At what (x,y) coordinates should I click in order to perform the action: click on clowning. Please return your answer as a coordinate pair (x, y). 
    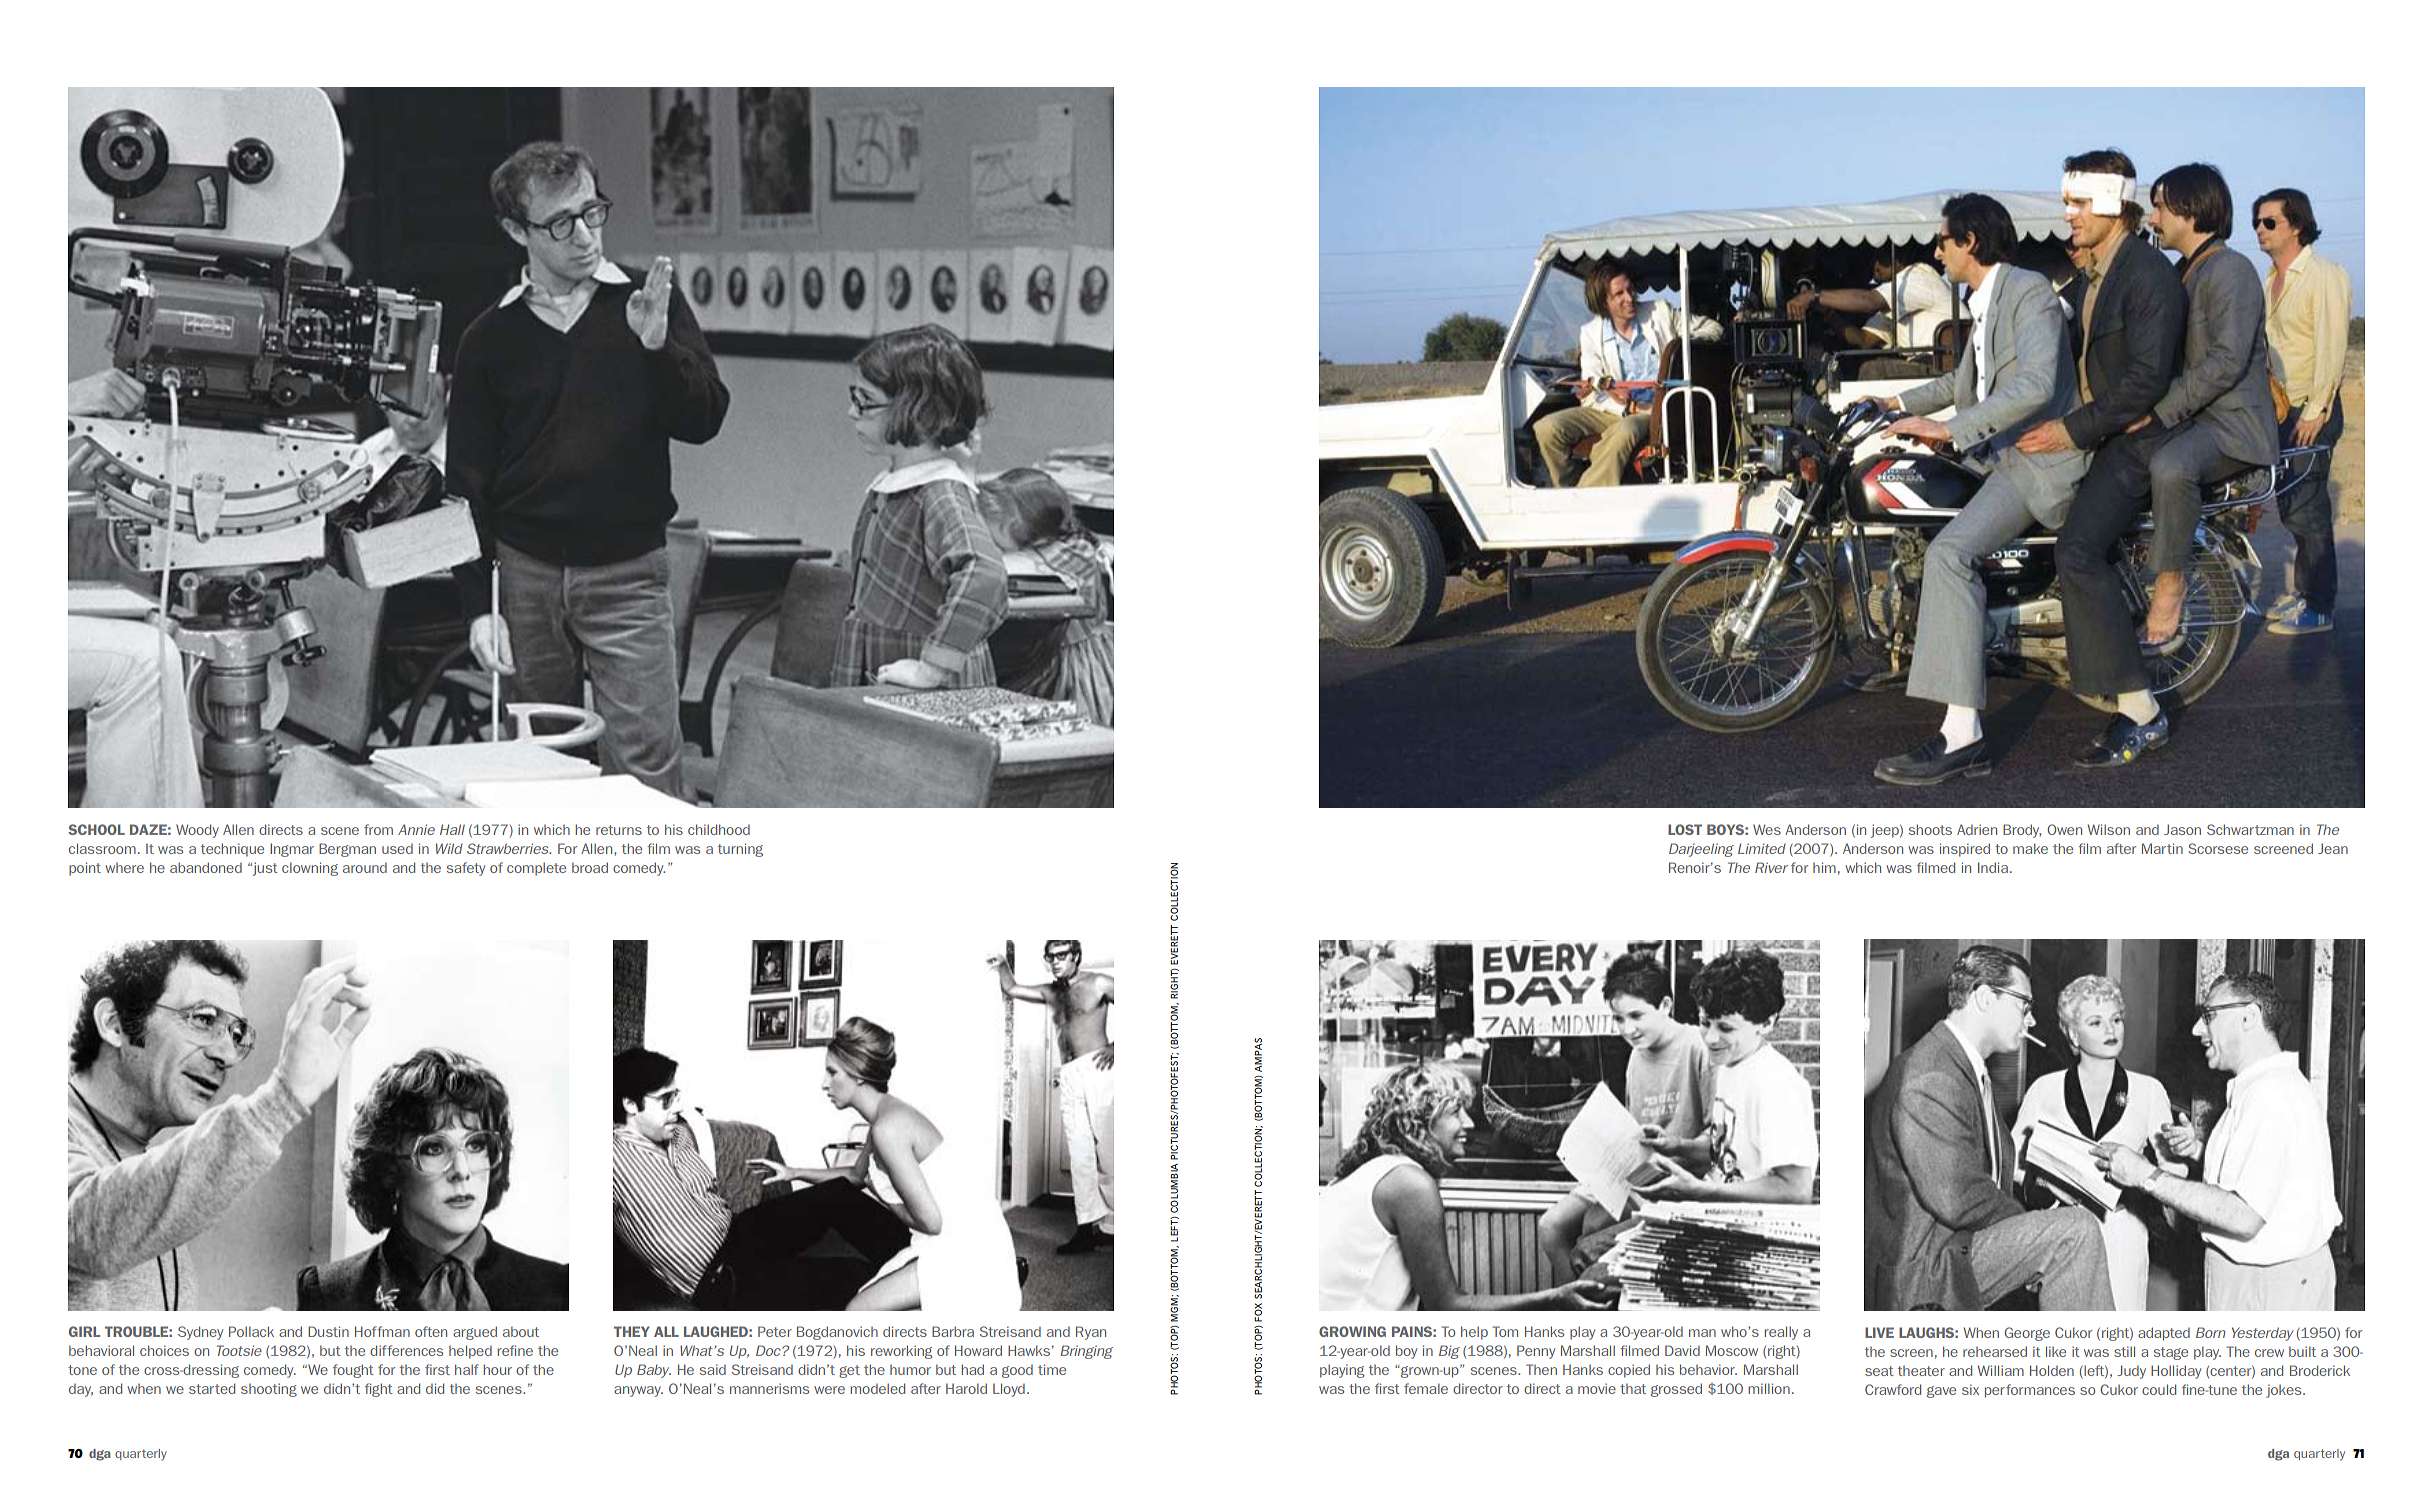
    Looking at the image, I should click on (310, 869).
